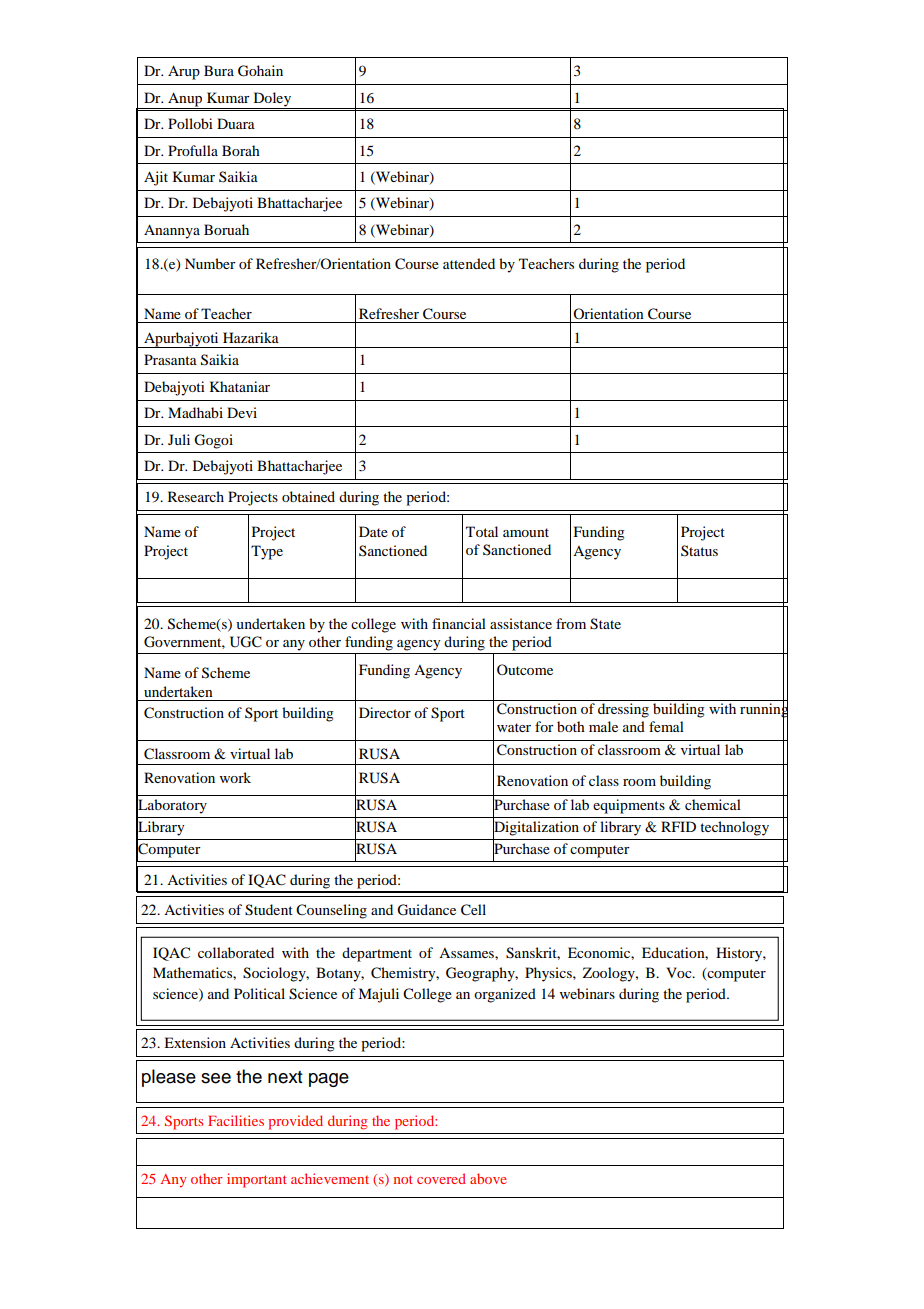  What do you see at coordinates (235, 777) in the screenshot?
I see `work` at bounding box center [235, 777].
